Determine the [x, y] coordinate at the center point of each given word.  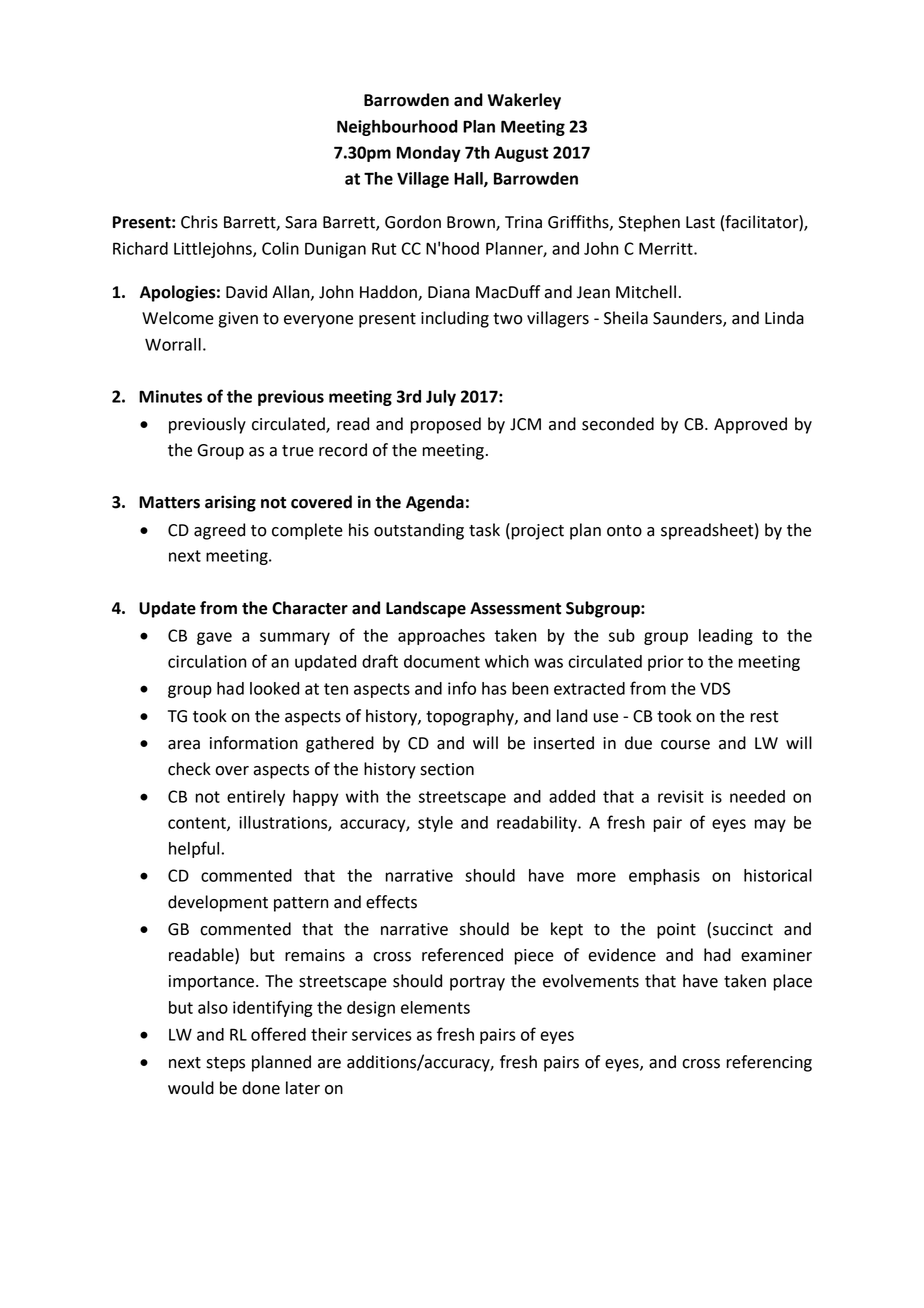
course [685, 745]
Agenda [435, 503]
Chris [199, 222]
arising [230, 503]
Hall [469, 179]
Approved [750, 425]
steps [225, 1064]
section [447, 769]
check [189, 769]
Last [700, 222]
